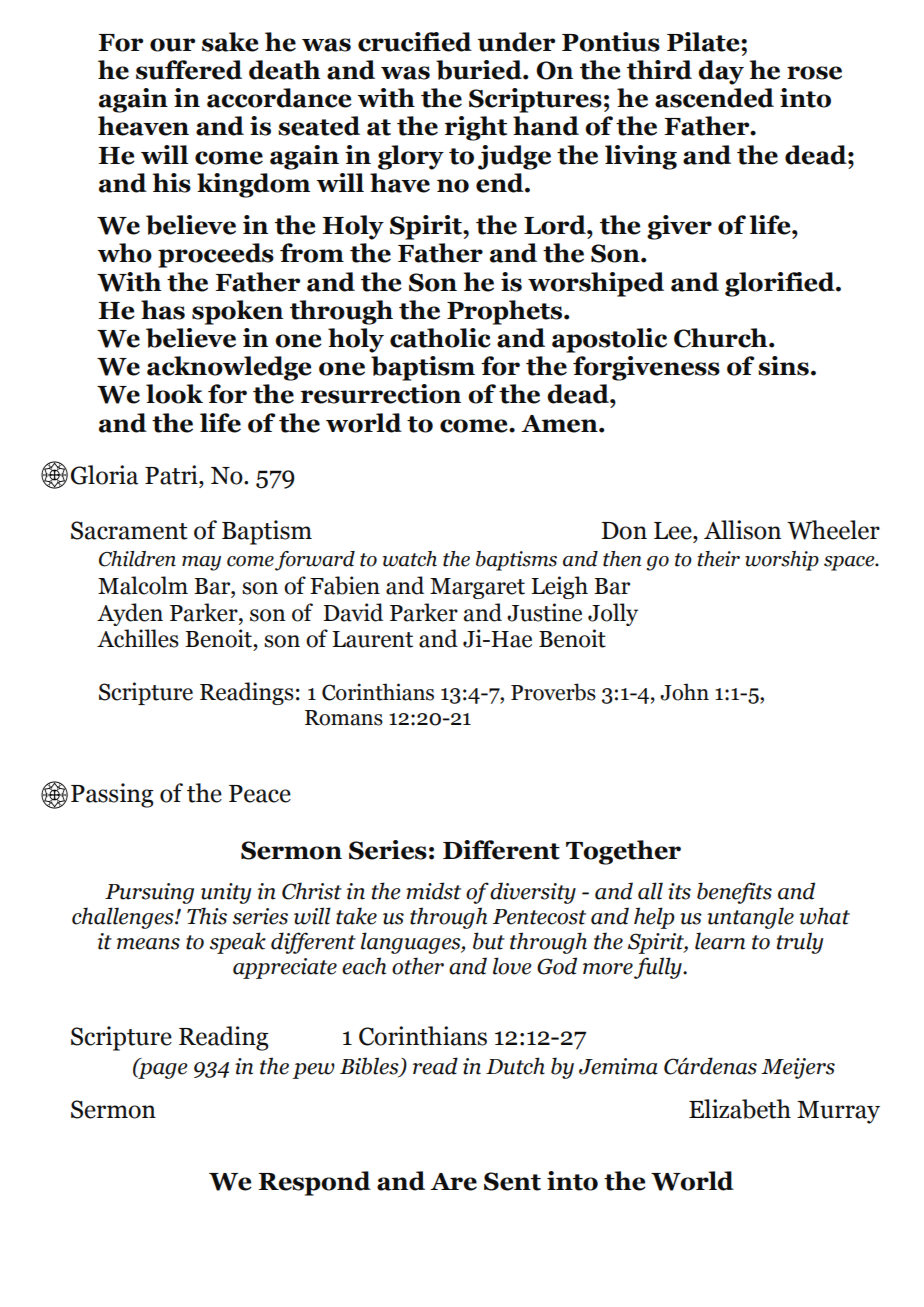 The width and height of the page is (924, 1307). What do you see at coordinates (314, 1183) in the page?
I see `Respond` at bounding box center [314, 1183].
